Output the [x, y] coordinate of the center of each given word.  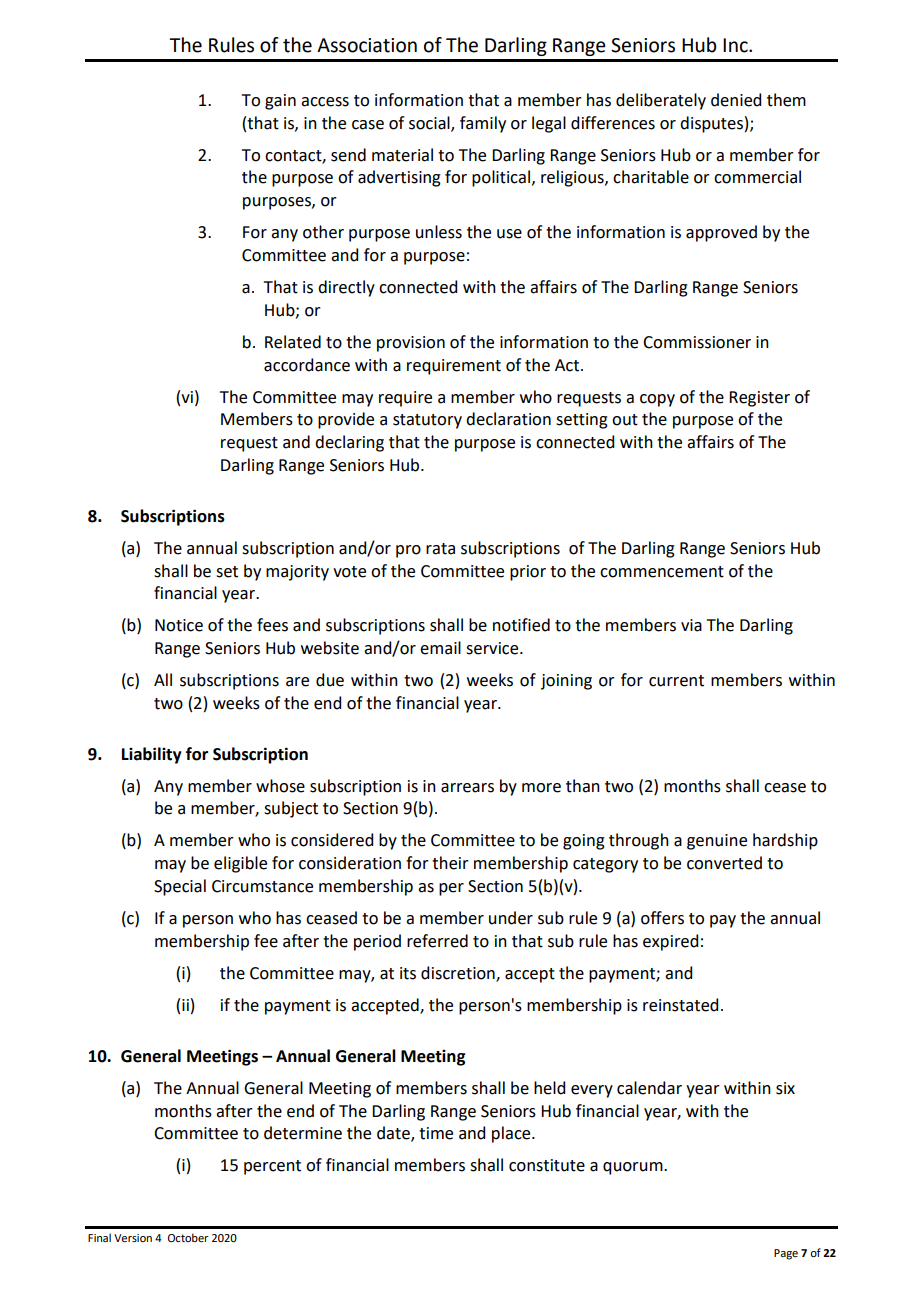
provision [411, 344]
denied [736, 100]
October [188, 1237]
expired [670, 942]
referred [437, 941]
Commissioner [697, 342]
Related [293, 342]
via [691, 625]
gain [280, 102]
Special [180, 887]
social [430, 123]
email [440, 648]
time [436, 1133]
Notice [179, 625]
